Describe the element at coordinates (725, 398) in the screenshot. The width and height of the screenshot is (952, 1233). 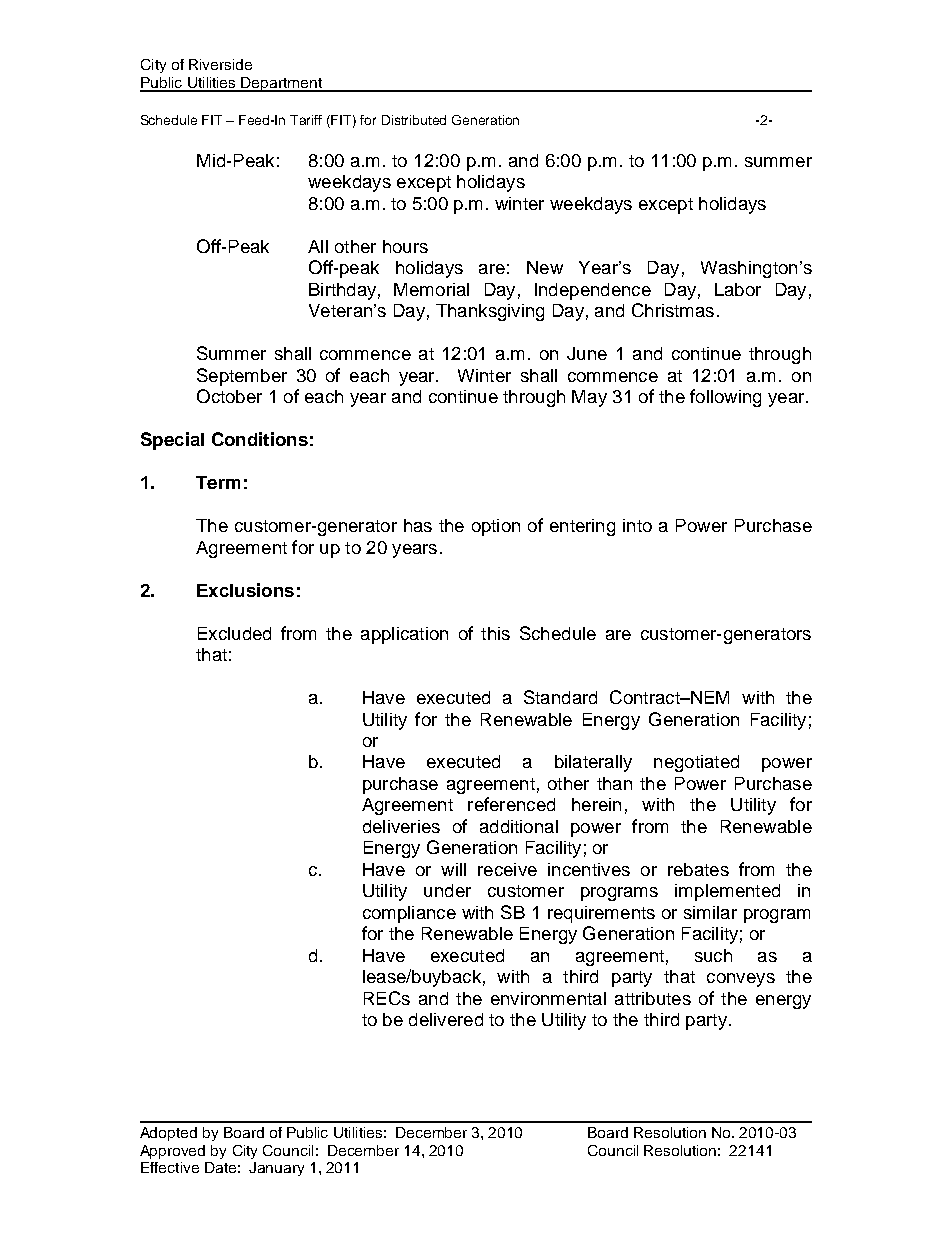
I see `following` at that location.
